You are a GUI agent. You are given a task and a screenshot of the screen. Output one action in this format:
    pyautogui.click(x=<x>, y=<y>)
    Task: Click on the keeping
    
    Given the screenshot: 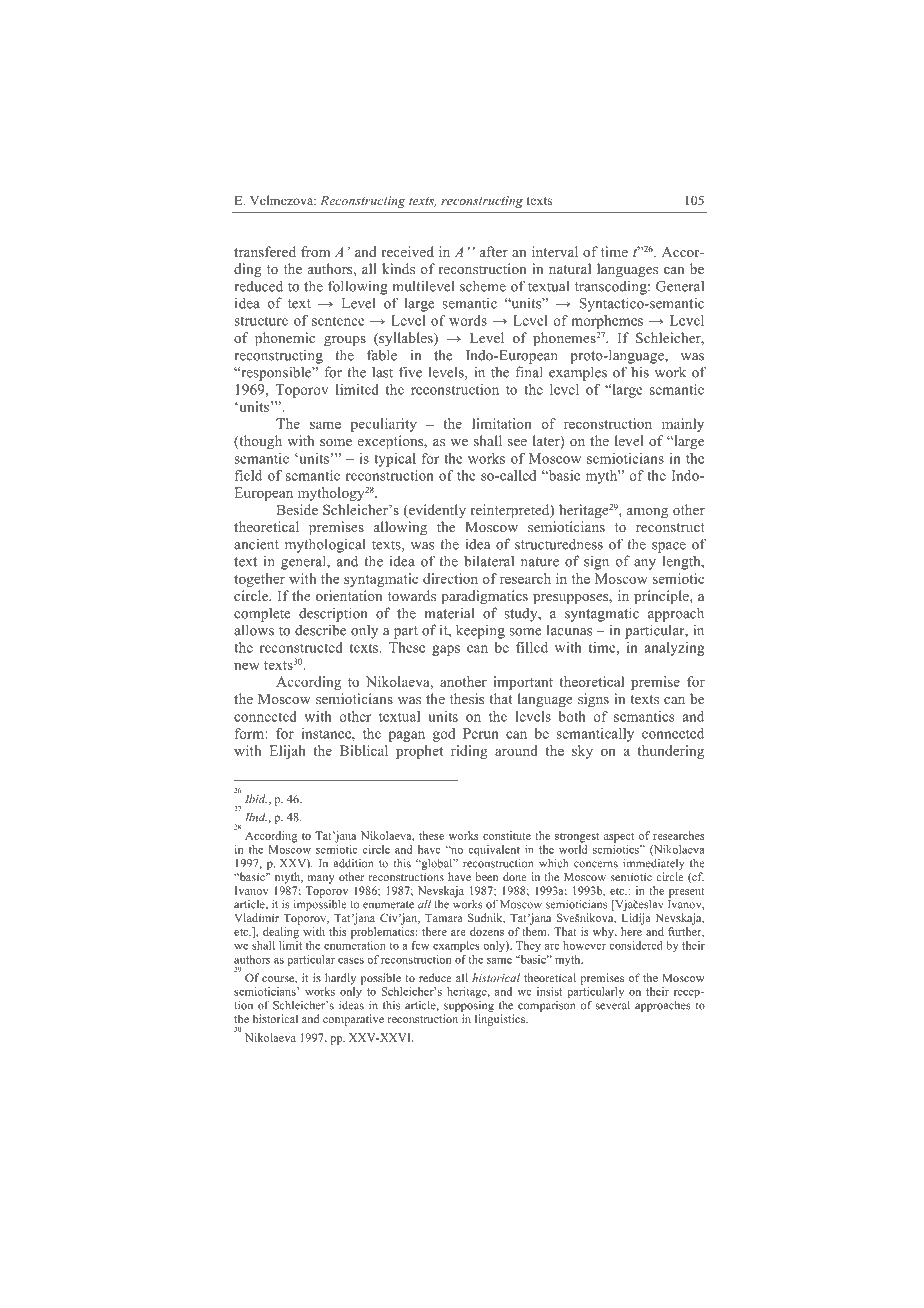 What is the action you would take?
    pyautogui.click(x=480, y=631)
